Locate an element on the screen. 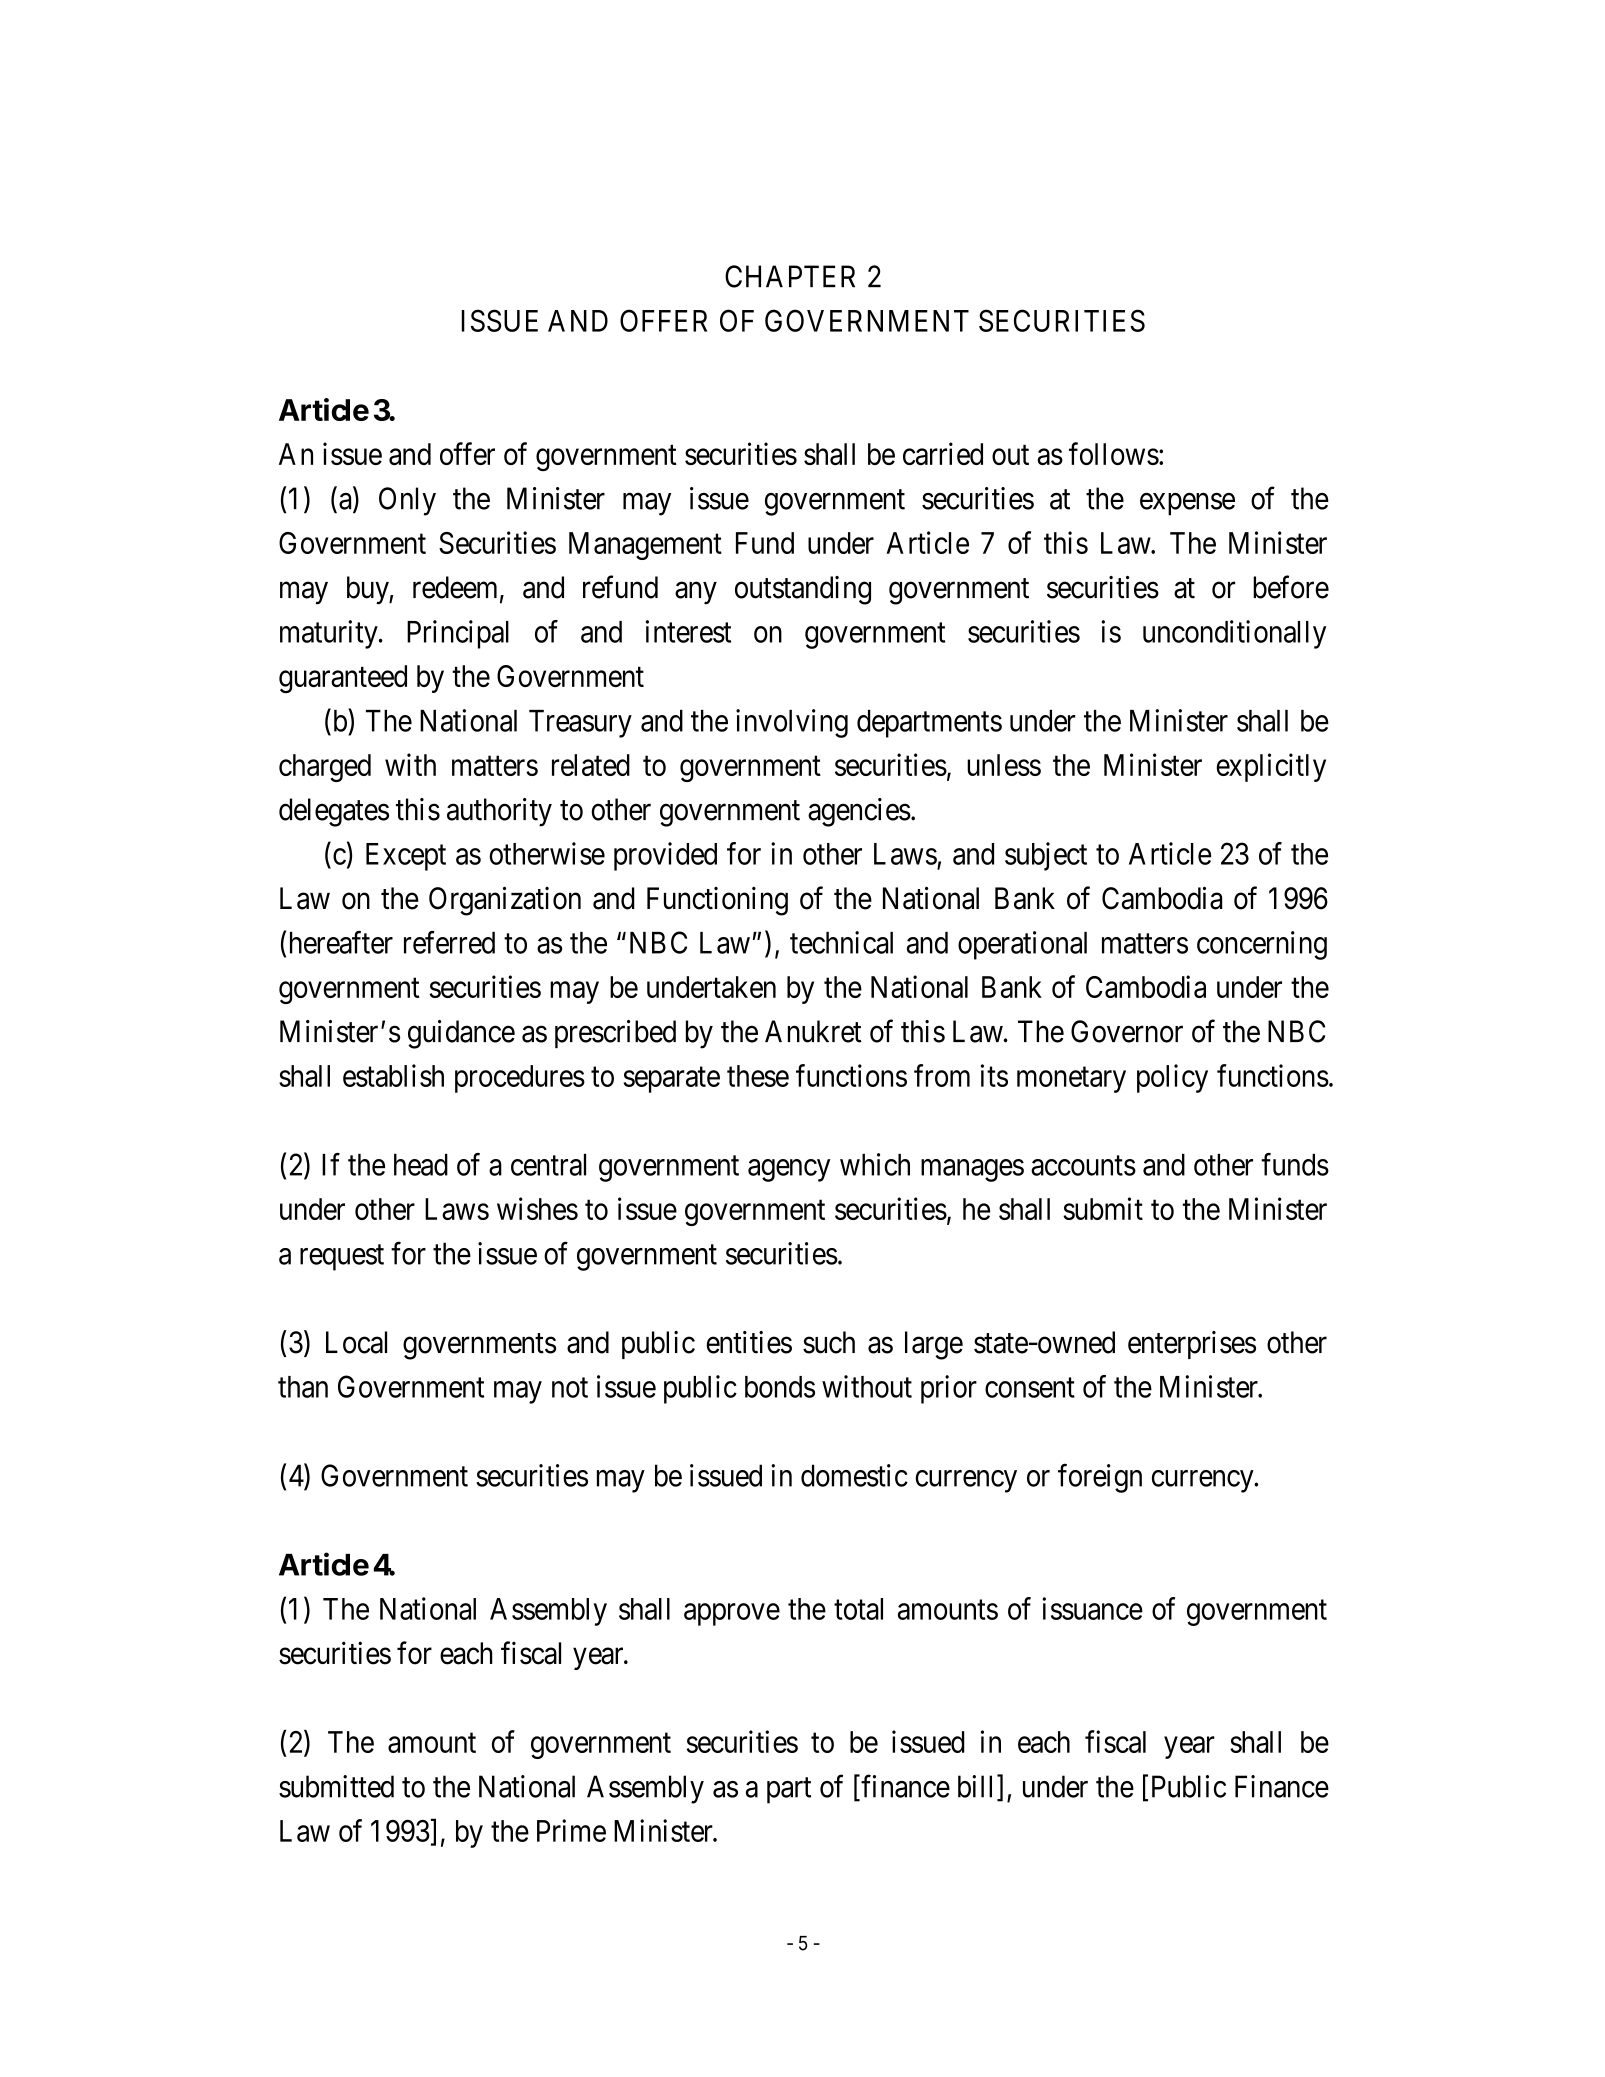 Image resolution: width=1605 pixels, height=2077 pixels. Prime is located at coordinates (571, 1830).
